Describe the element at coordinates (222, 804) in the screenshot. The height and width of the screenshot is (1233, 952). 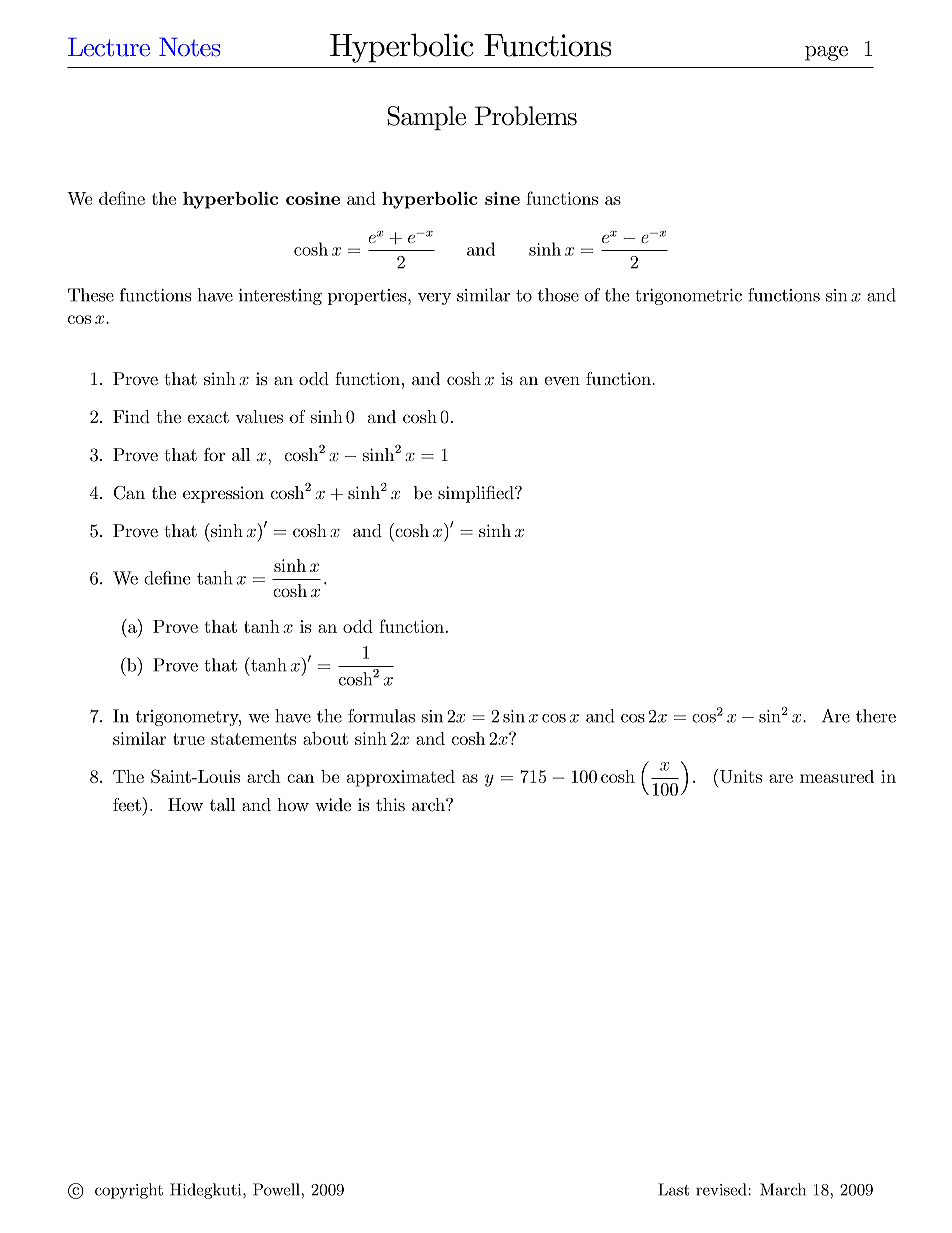
I see `tall` at that location.
